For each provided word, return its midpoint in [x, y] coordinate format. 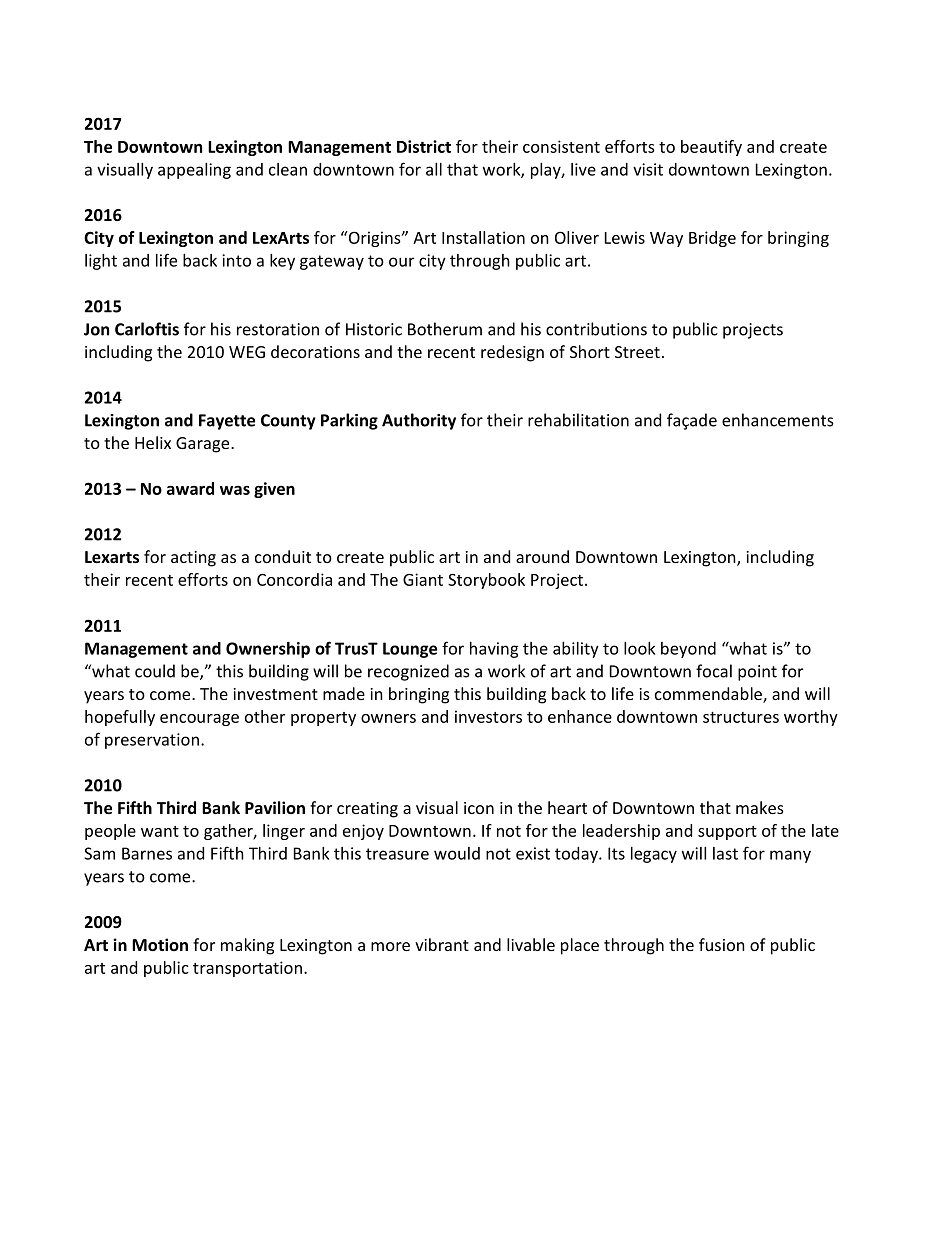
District [424, 146]
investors [488, 716]
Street [637, 352]
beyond [688, 650]
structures [741, 717]
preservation [152, 741]
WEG [247, 352]
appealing [194, 171]
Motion [160, 944]
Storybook [486, 581]
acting [193, 559]
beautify [711, 148]
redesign [512, 353]
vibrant [442, 944]
